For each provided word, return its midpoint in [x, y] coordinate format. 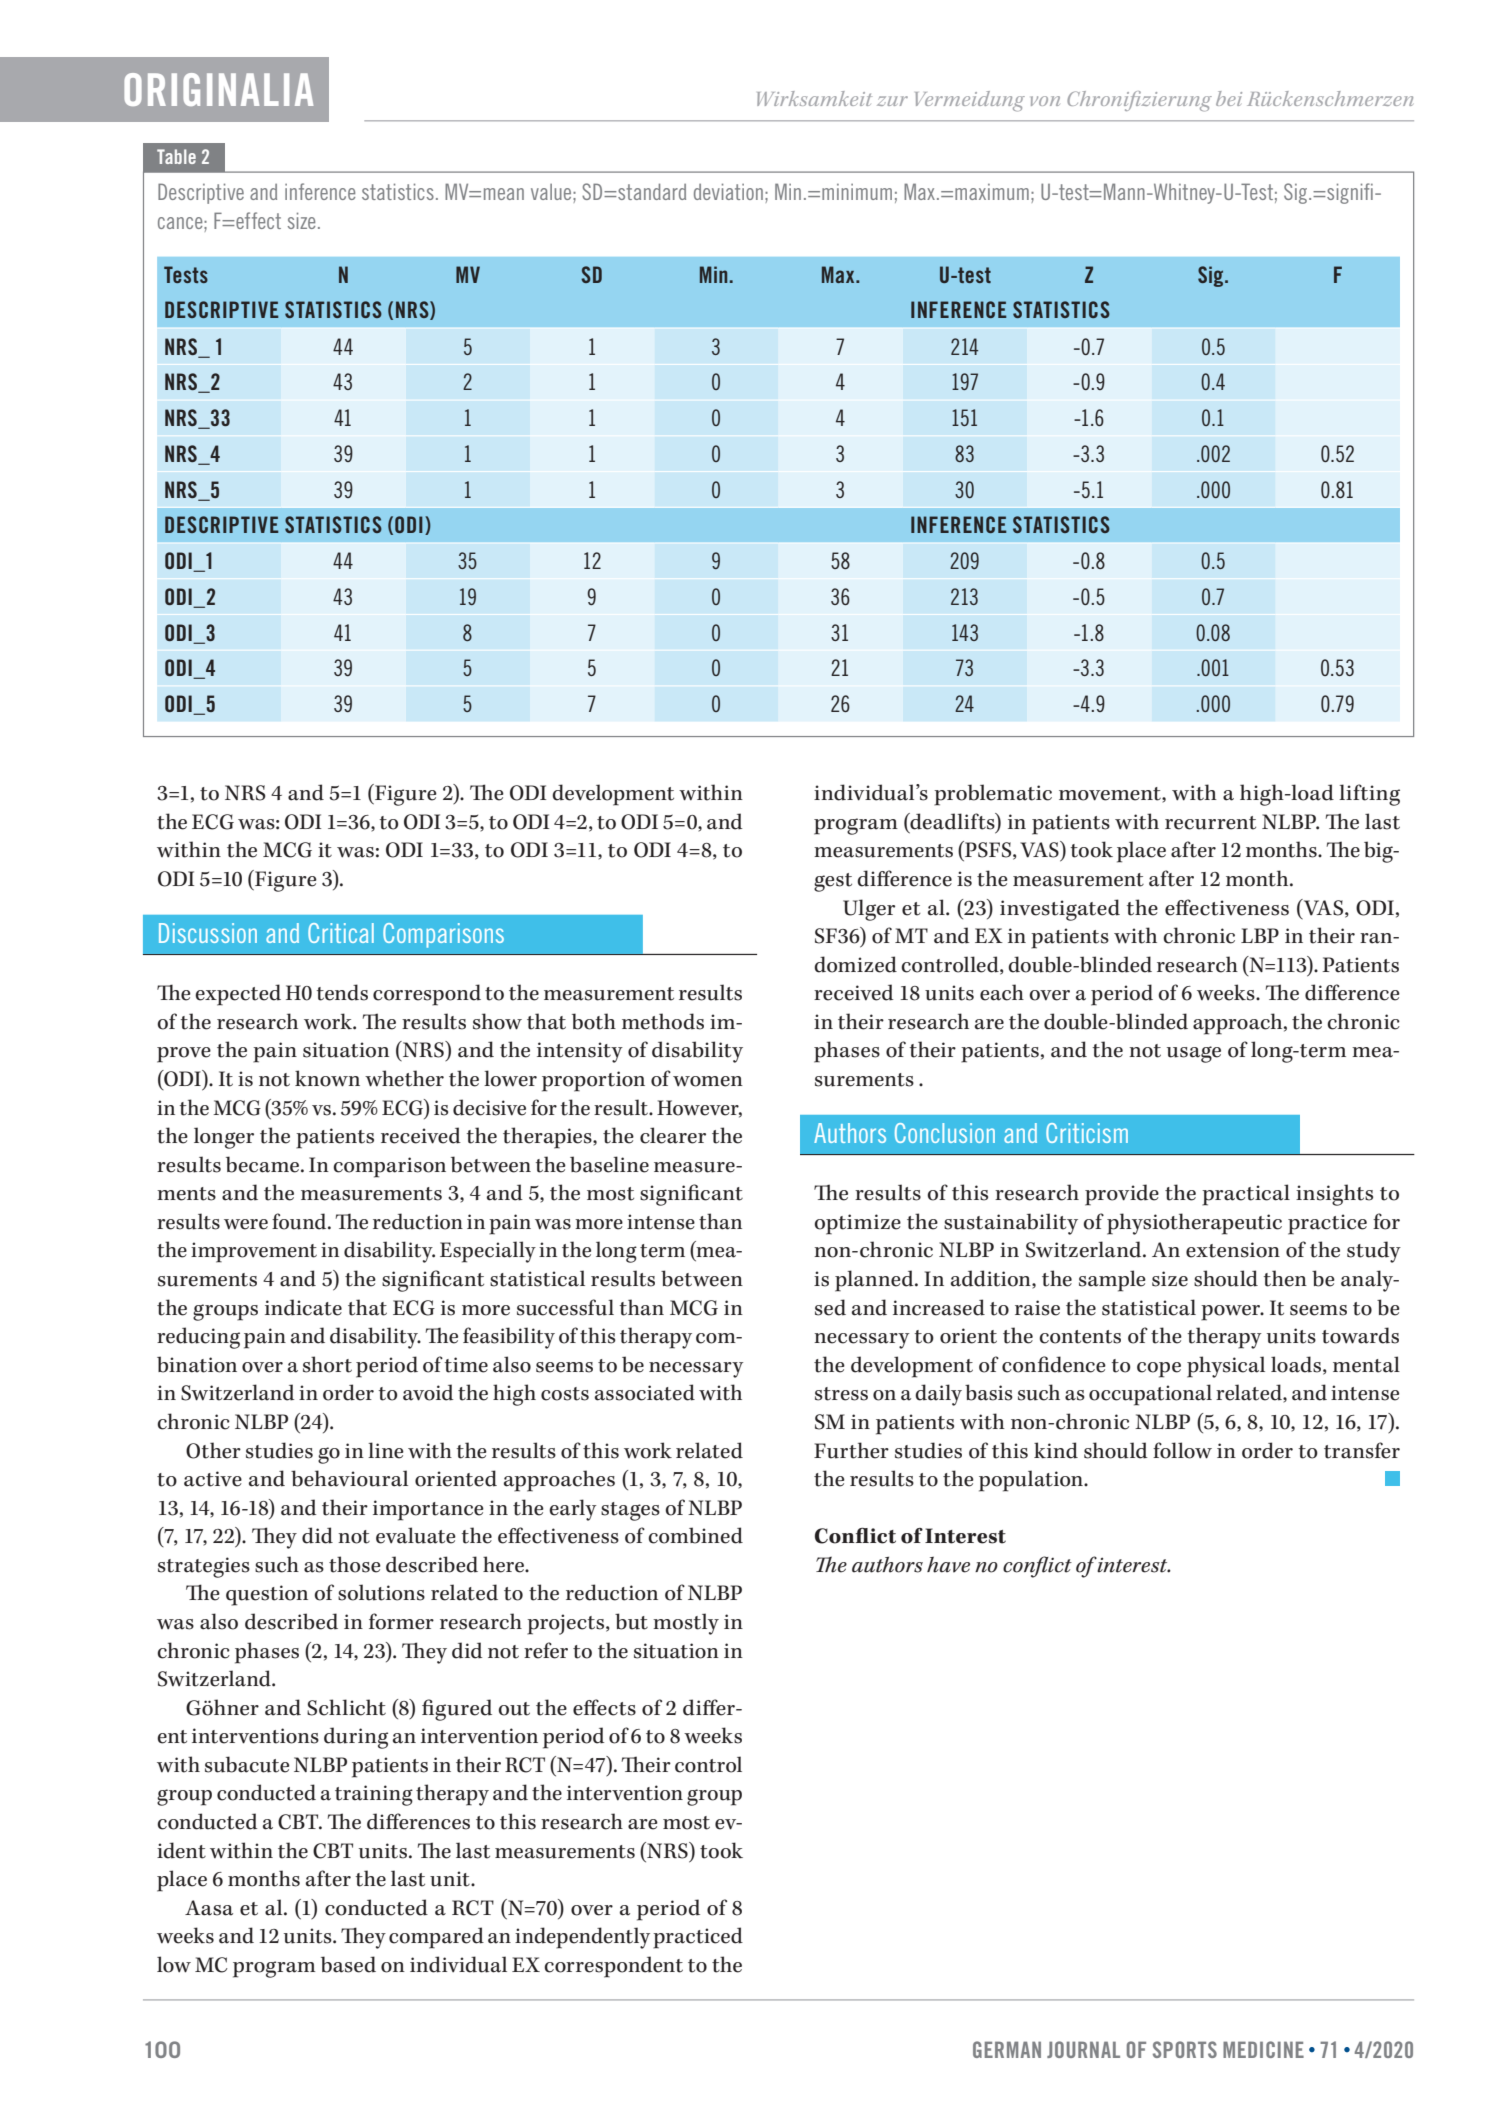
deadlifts [952, 822]
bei [1229, 98]
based [348, 1964]
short [327, 1364]
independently [582, 1938]
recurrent [1210, 823]
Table [176, 156]
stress [841, 1394]
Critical [341, 933]
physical [1226, 1367]
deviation [728, 191]
